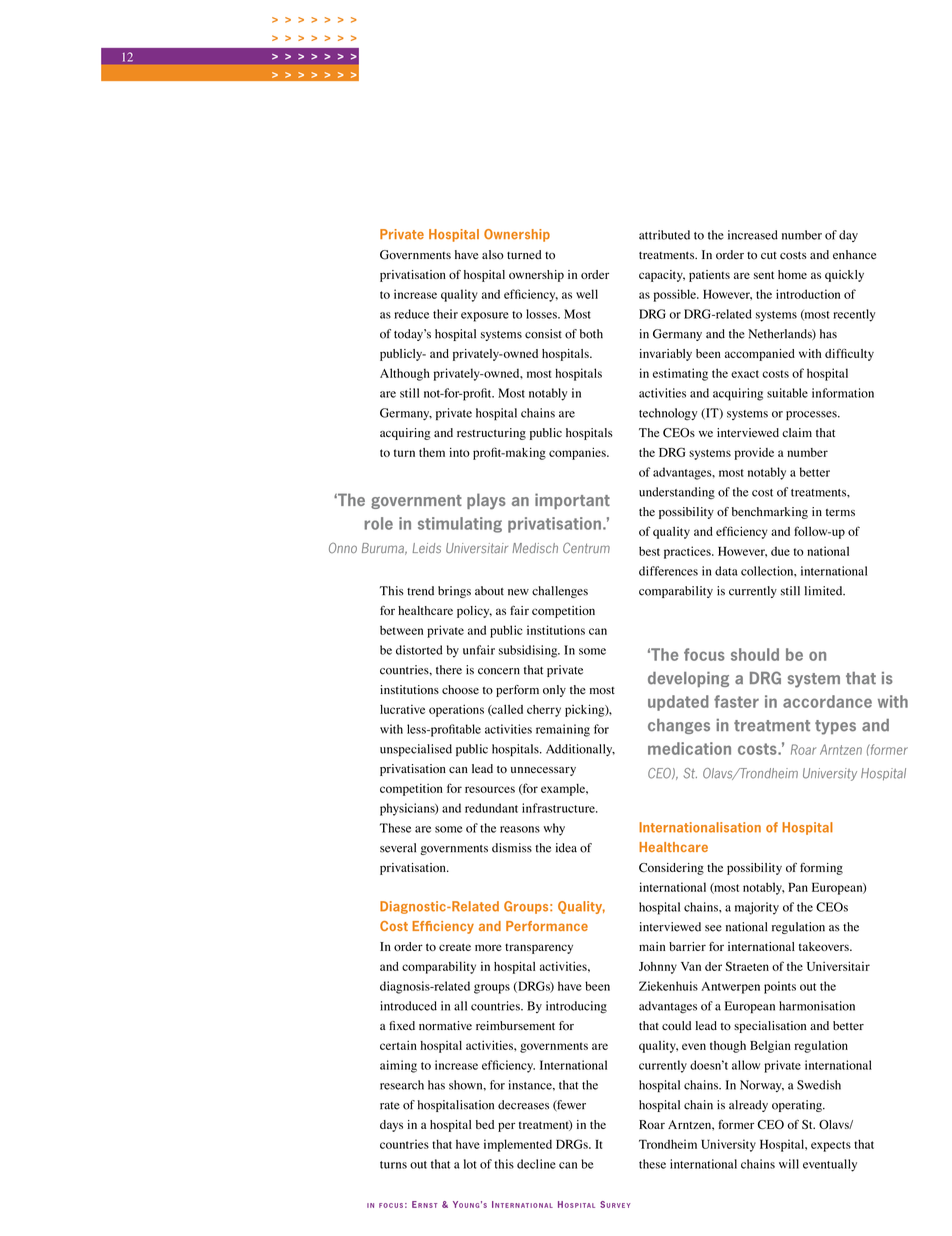 Image resolution: width=952 pixels, height=1236 pixels. What do you see at coordinates (792, 274) in the screenshot?
I see `home` at bounding box center [792, 274].
